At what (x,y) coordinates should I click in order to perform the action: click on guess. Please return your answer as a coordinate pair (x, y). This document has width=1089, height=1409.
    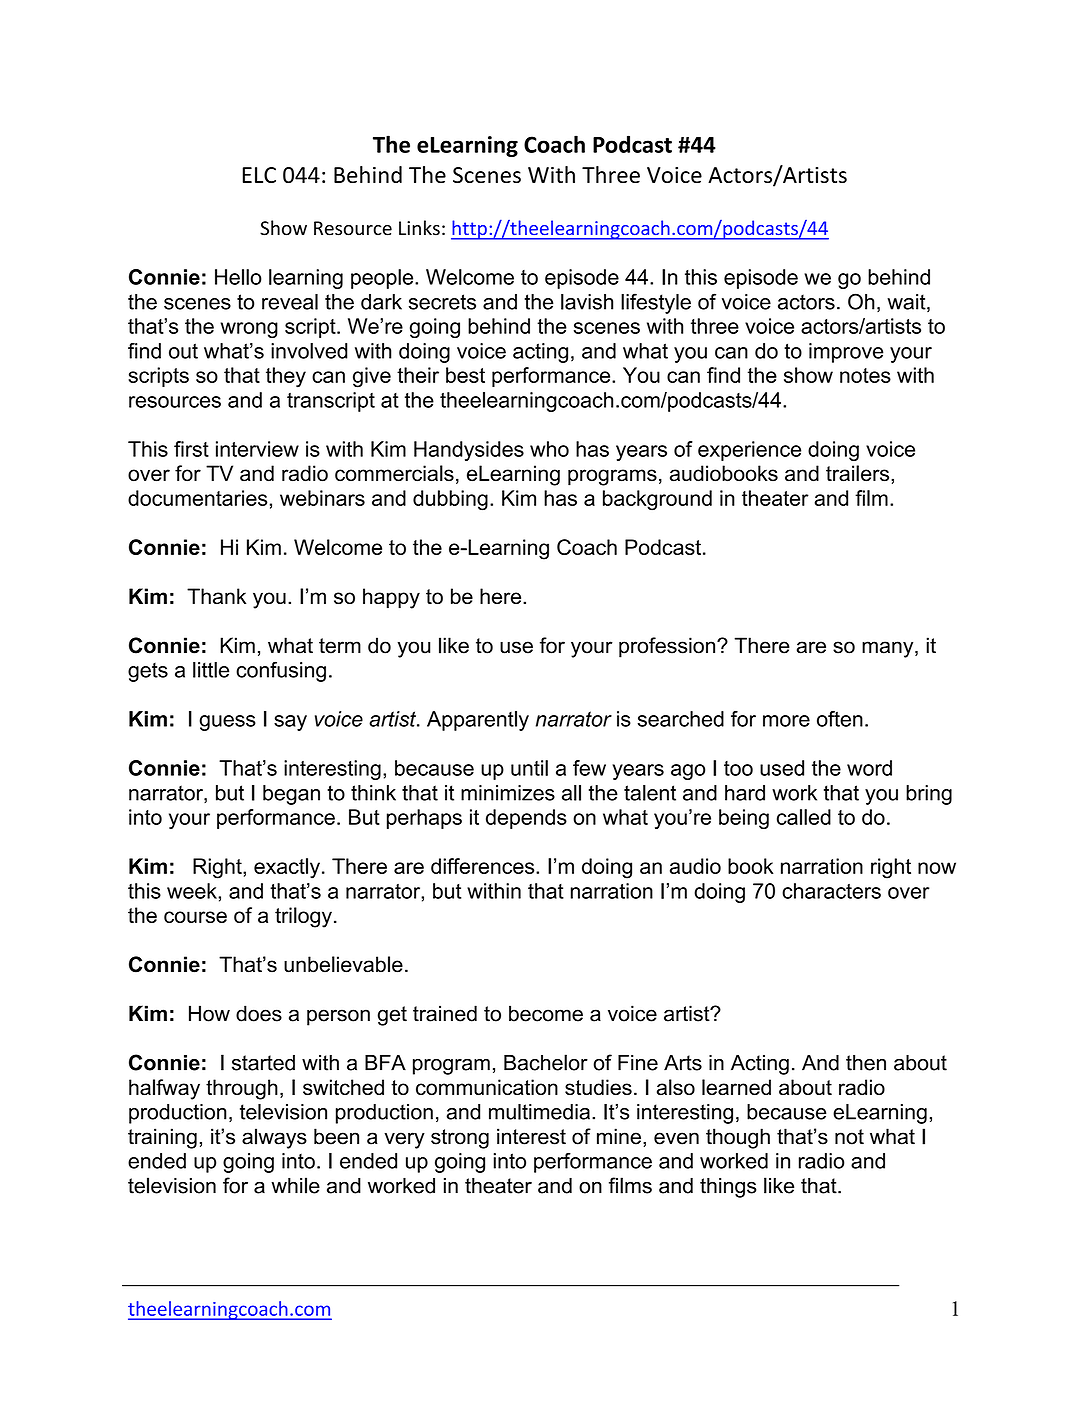
    Looking at the image, I should click on (227, 723).
